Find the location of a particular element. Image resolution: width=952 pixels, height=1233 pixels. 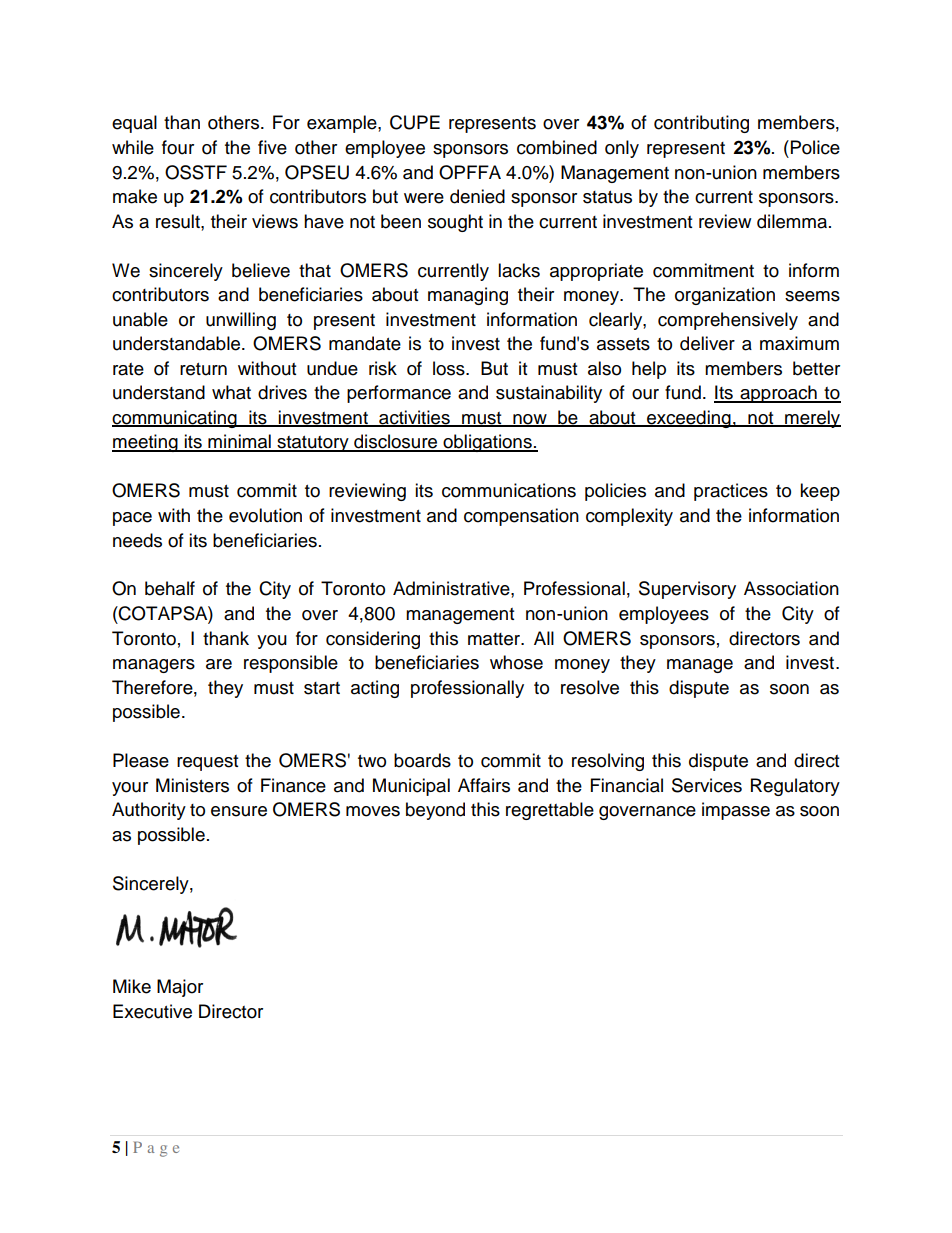

compensation is located at coordinates (521, 517).
